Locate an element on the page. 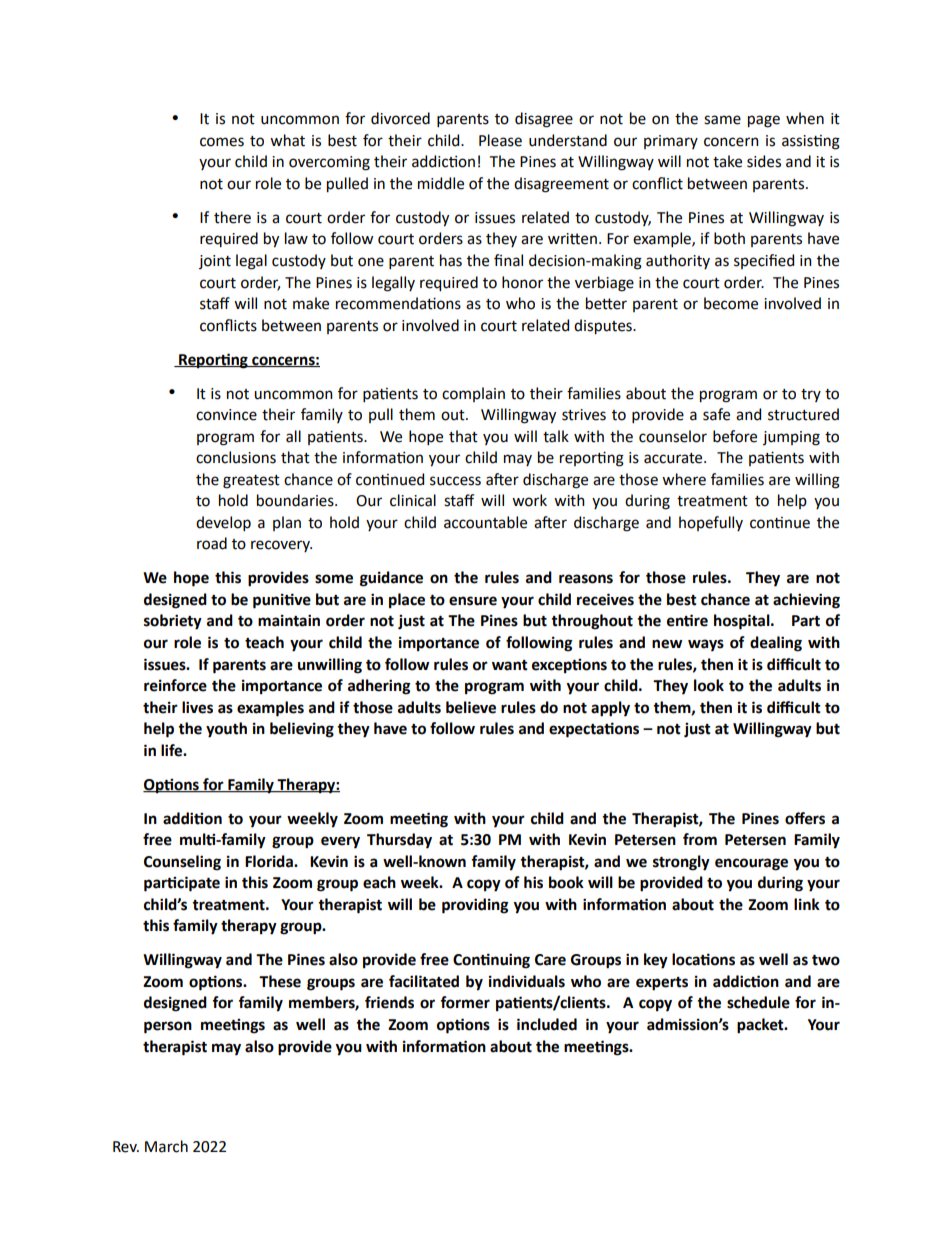  conclusions is located at coordinates (236, 457).
